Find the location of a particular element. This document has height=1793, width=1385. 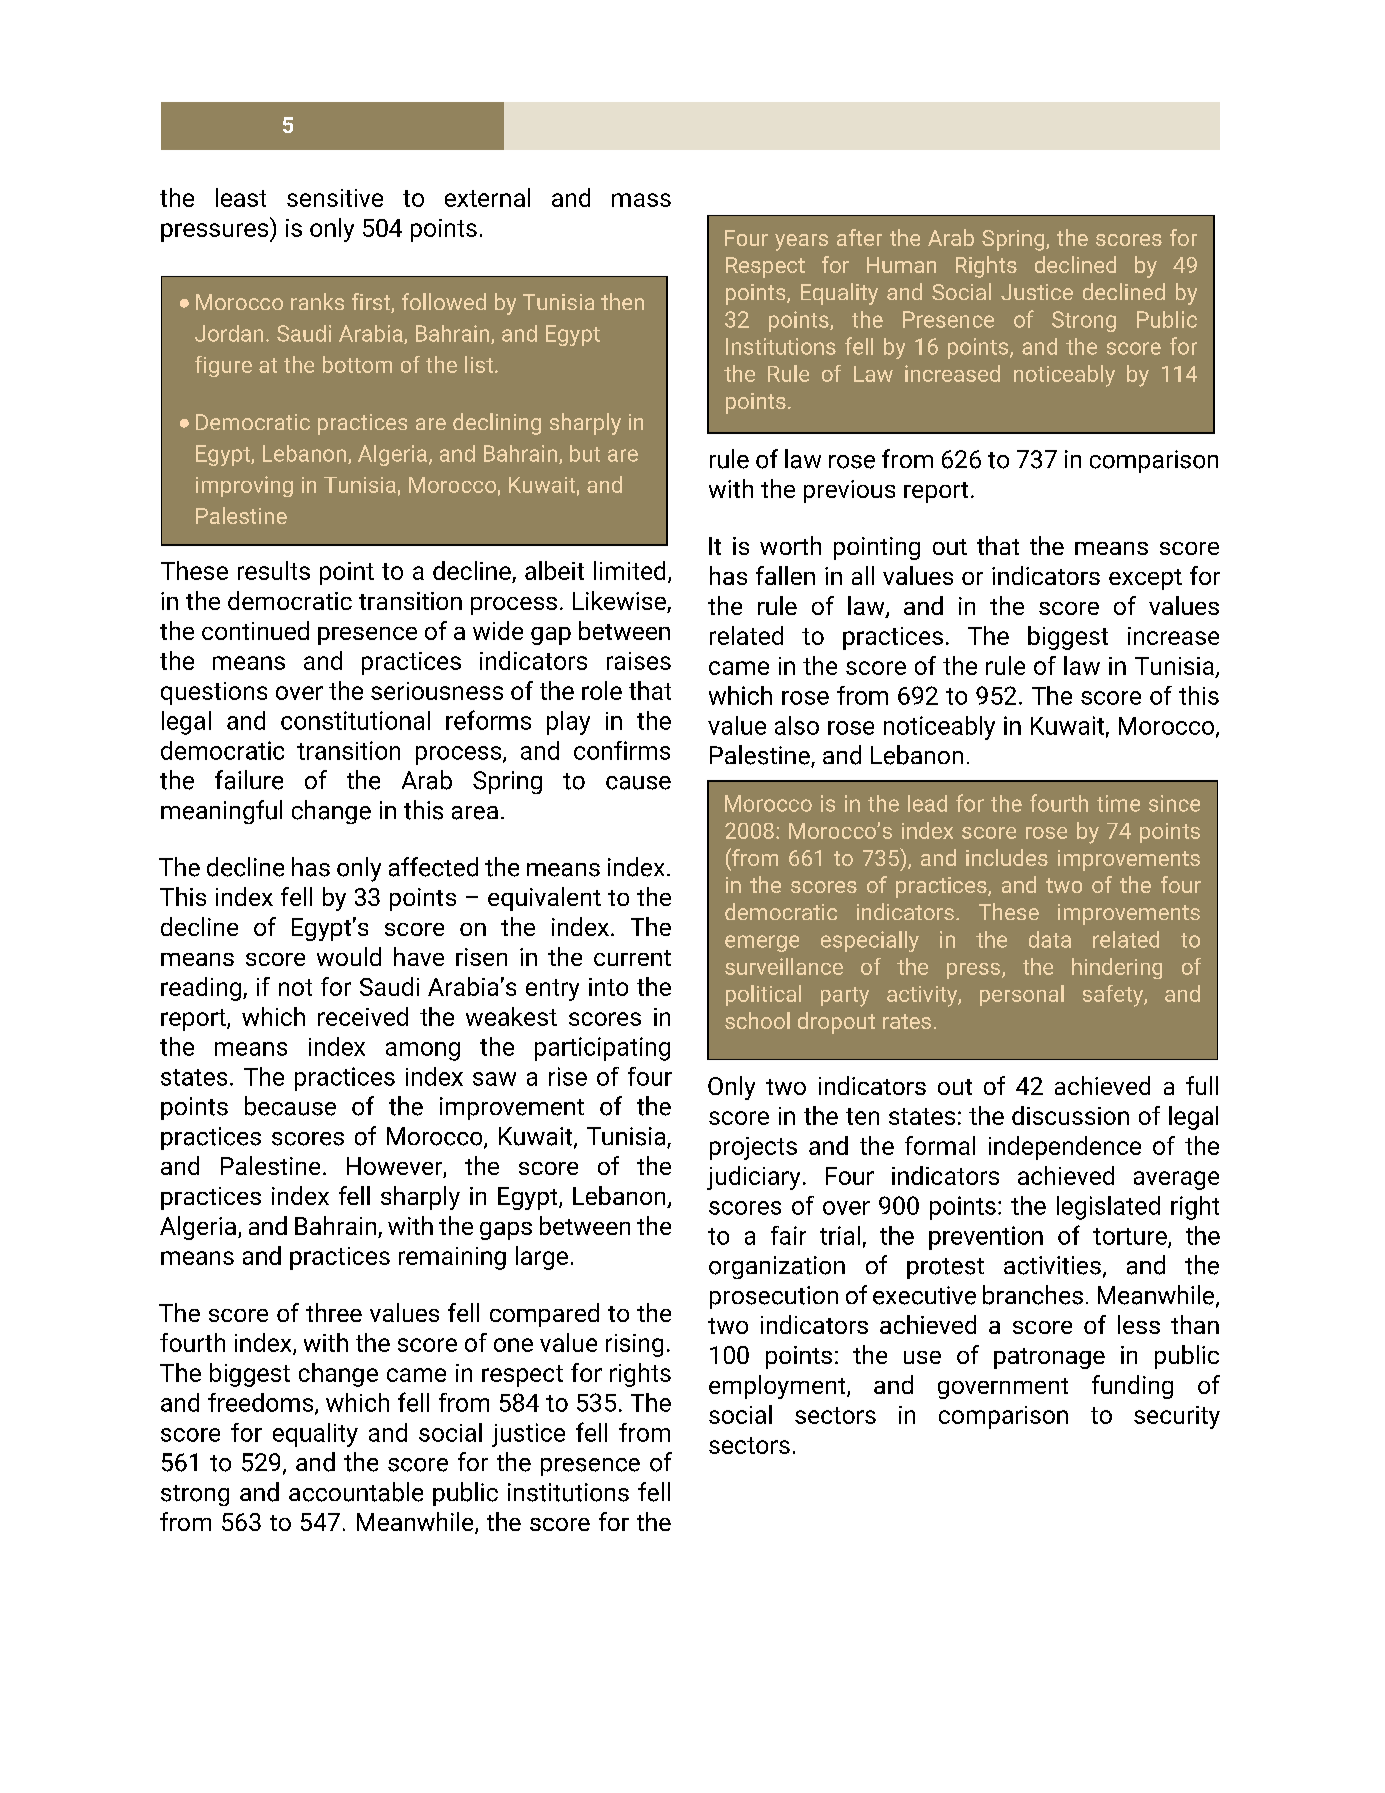

accountable is located at coordinates (356, 1492).
